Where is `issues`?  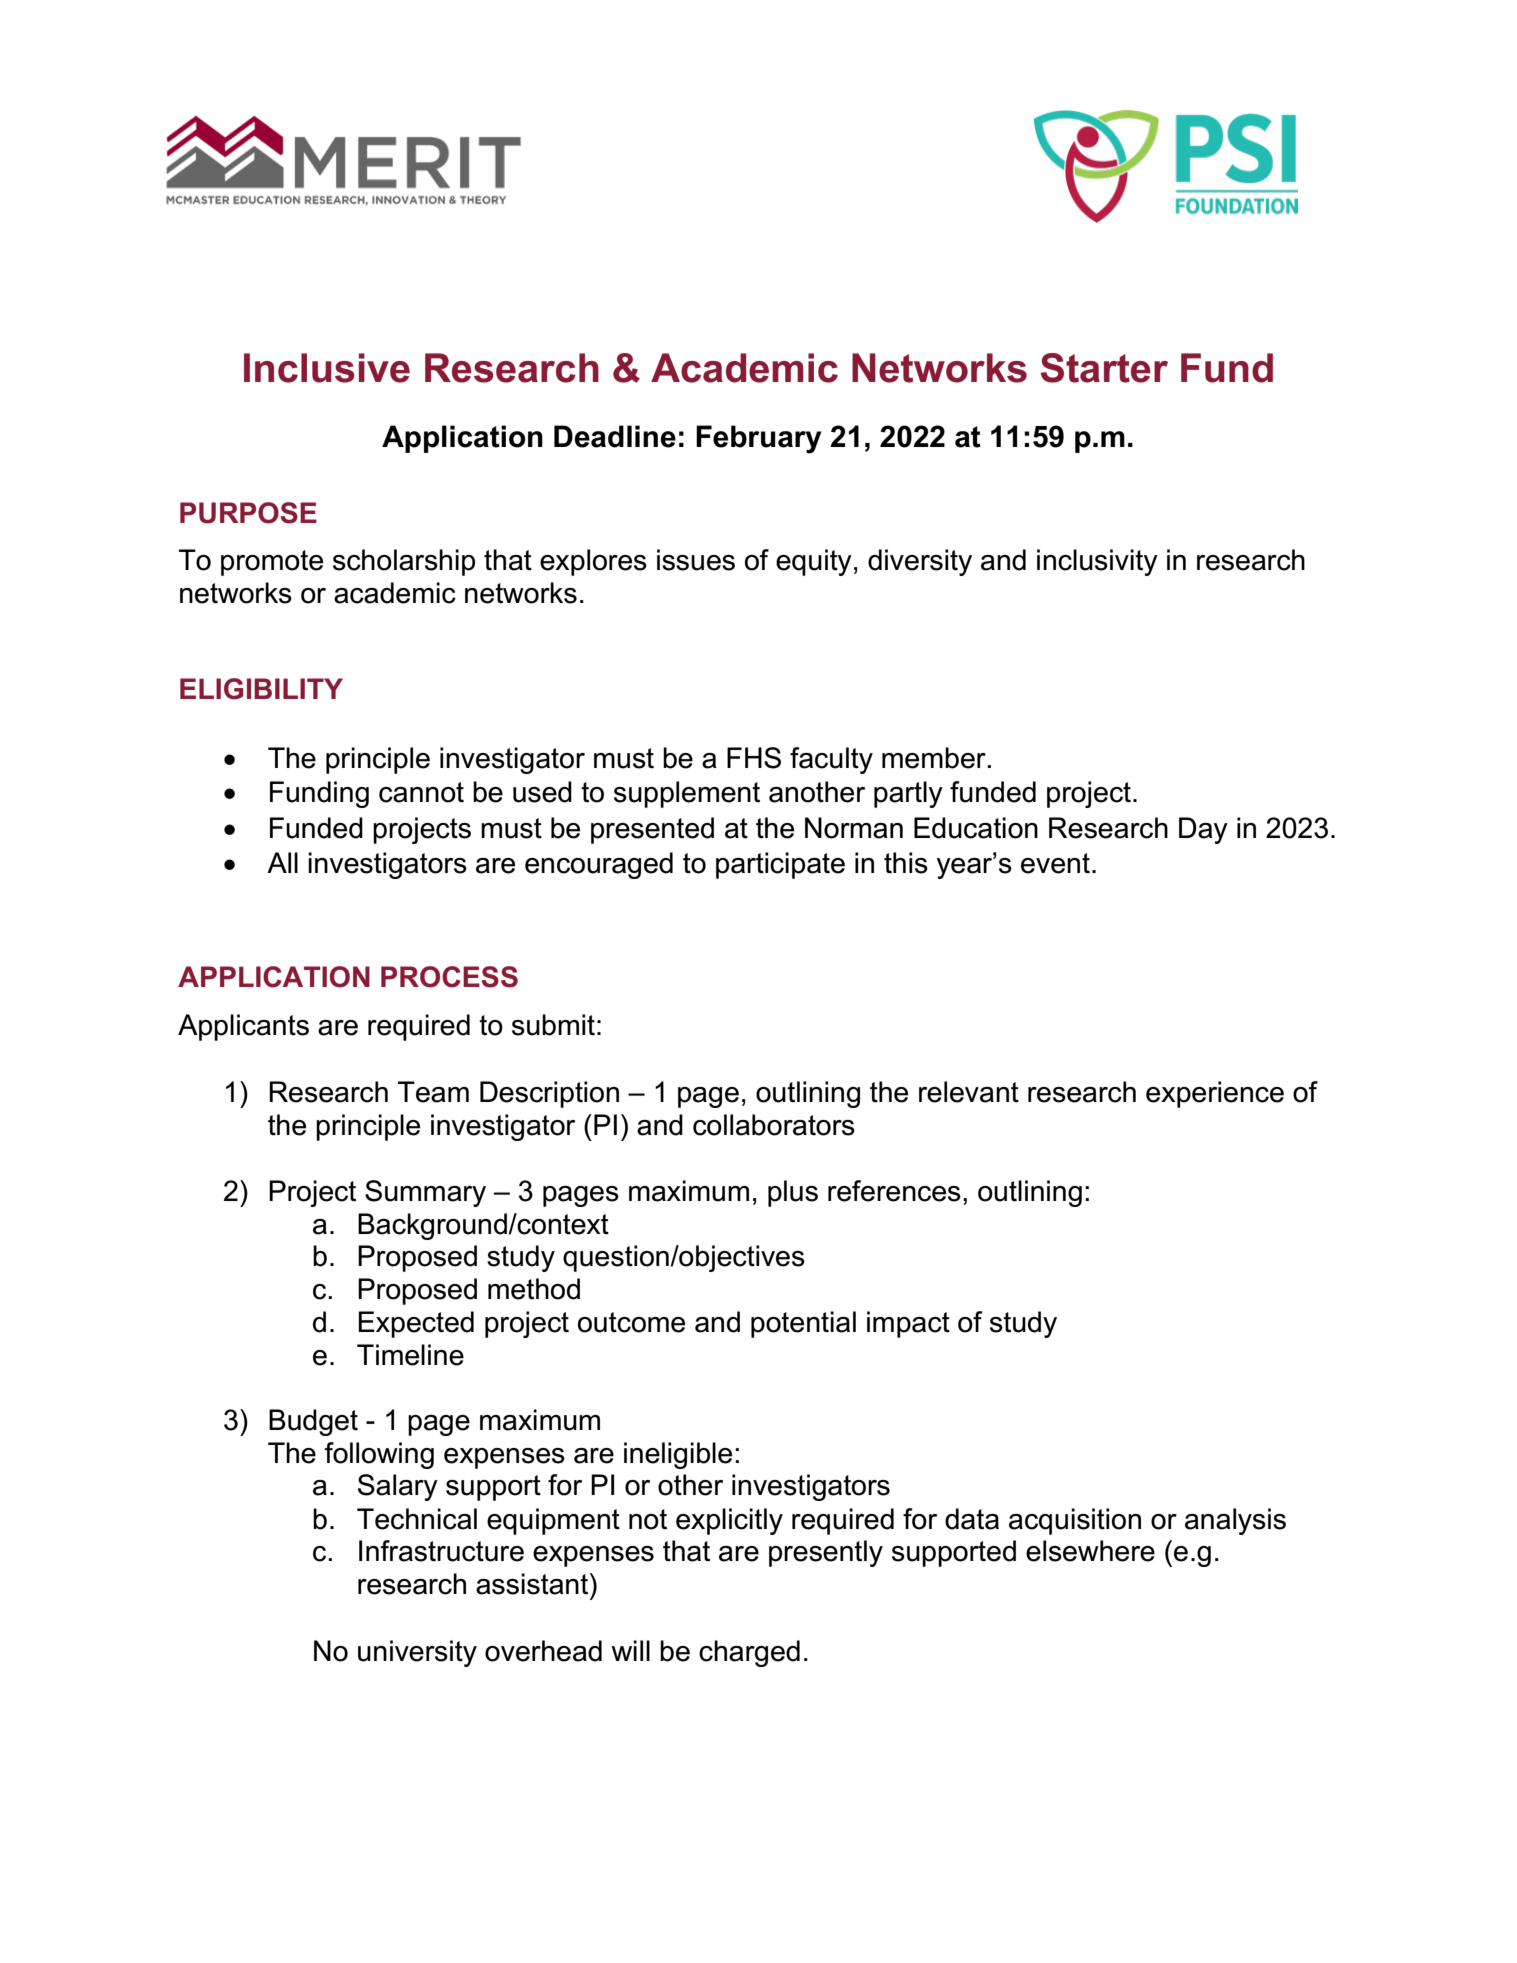
issues is located at coordinates (696, 560).
